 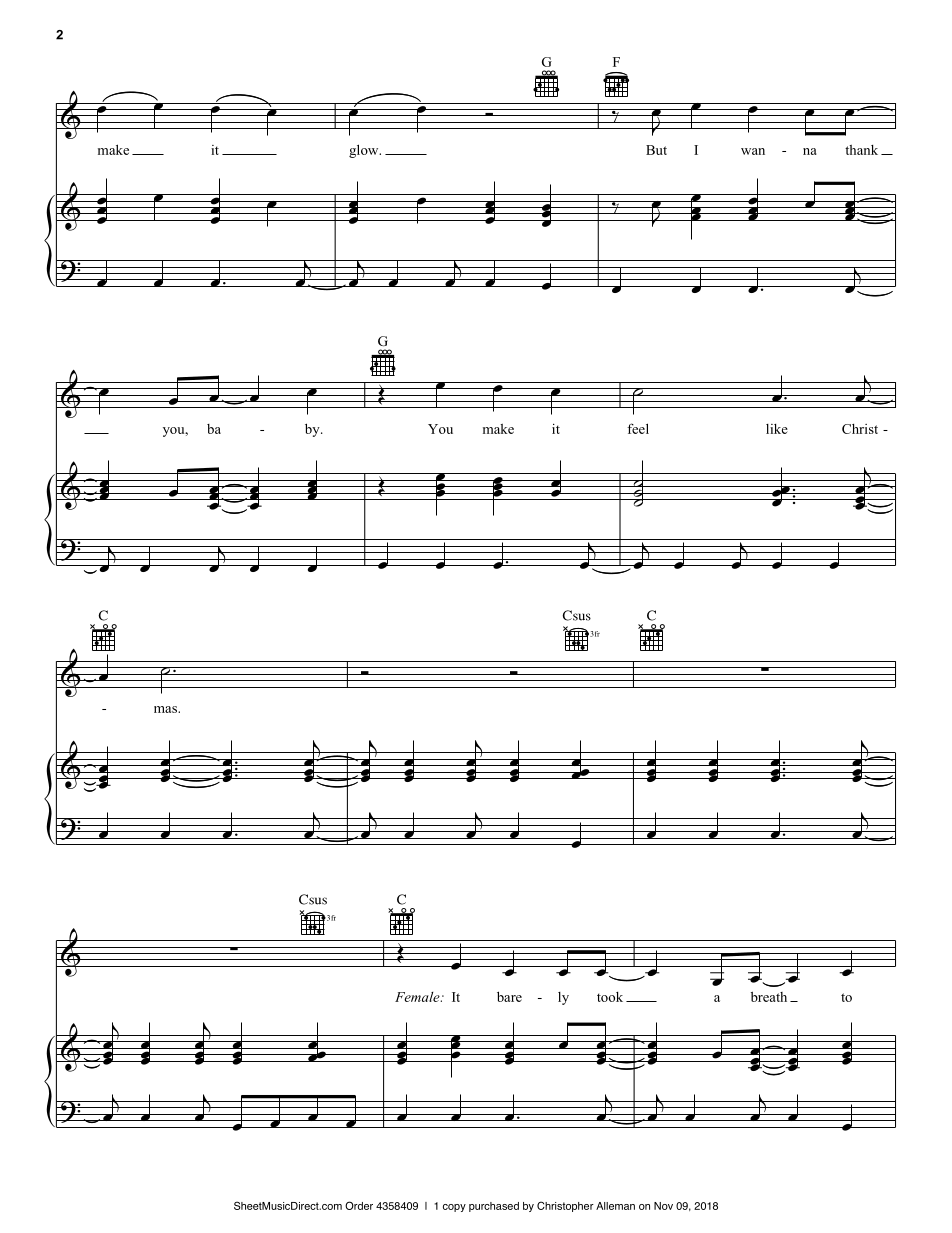 I want to click on Order, so click(x=359, y=1205).
